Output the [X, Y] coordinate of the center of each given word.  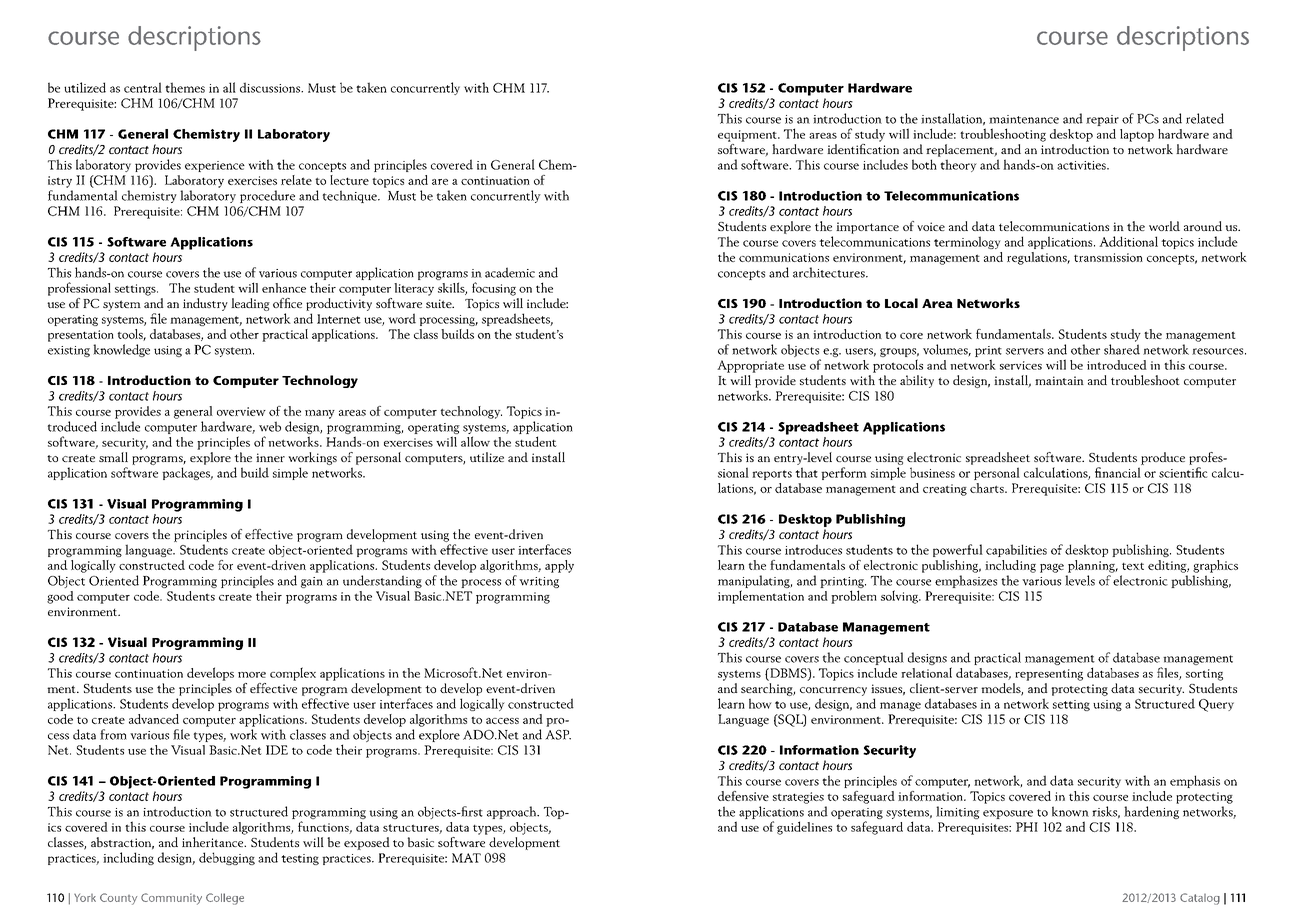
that [806, 472]
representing [1049, 675]
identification [863, 147]
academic [510, 272]
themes [185, 87]
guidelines [804, 828]
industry [205, 304]
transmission [1108, 257]
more [252, 675]
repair [1102, 120]
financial [1118, 472]
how [760, 703]
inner [270, 457]
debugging [227, 858]
